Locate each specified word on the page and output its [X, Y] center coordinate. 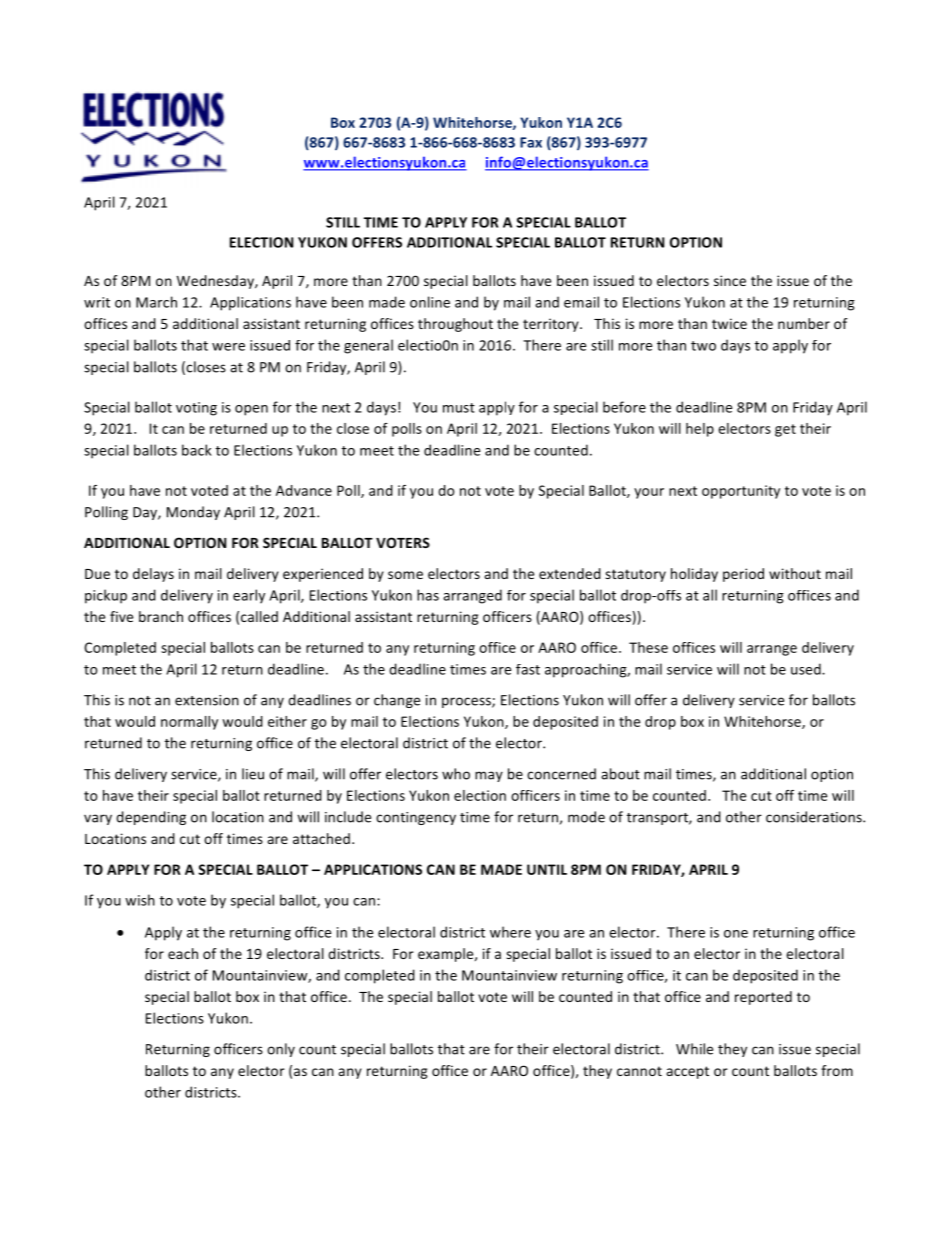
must [459, 408]
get [785, 430]
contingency [416, 818]
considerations [815, 817]
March [156, 302]
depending [151, 818]
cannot [639, 1071]
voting [196, 409]
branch [161, 616]
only [281, 1050]
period [743, 575]
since [730, 280]
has [428, 595]
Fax [531, 142]
